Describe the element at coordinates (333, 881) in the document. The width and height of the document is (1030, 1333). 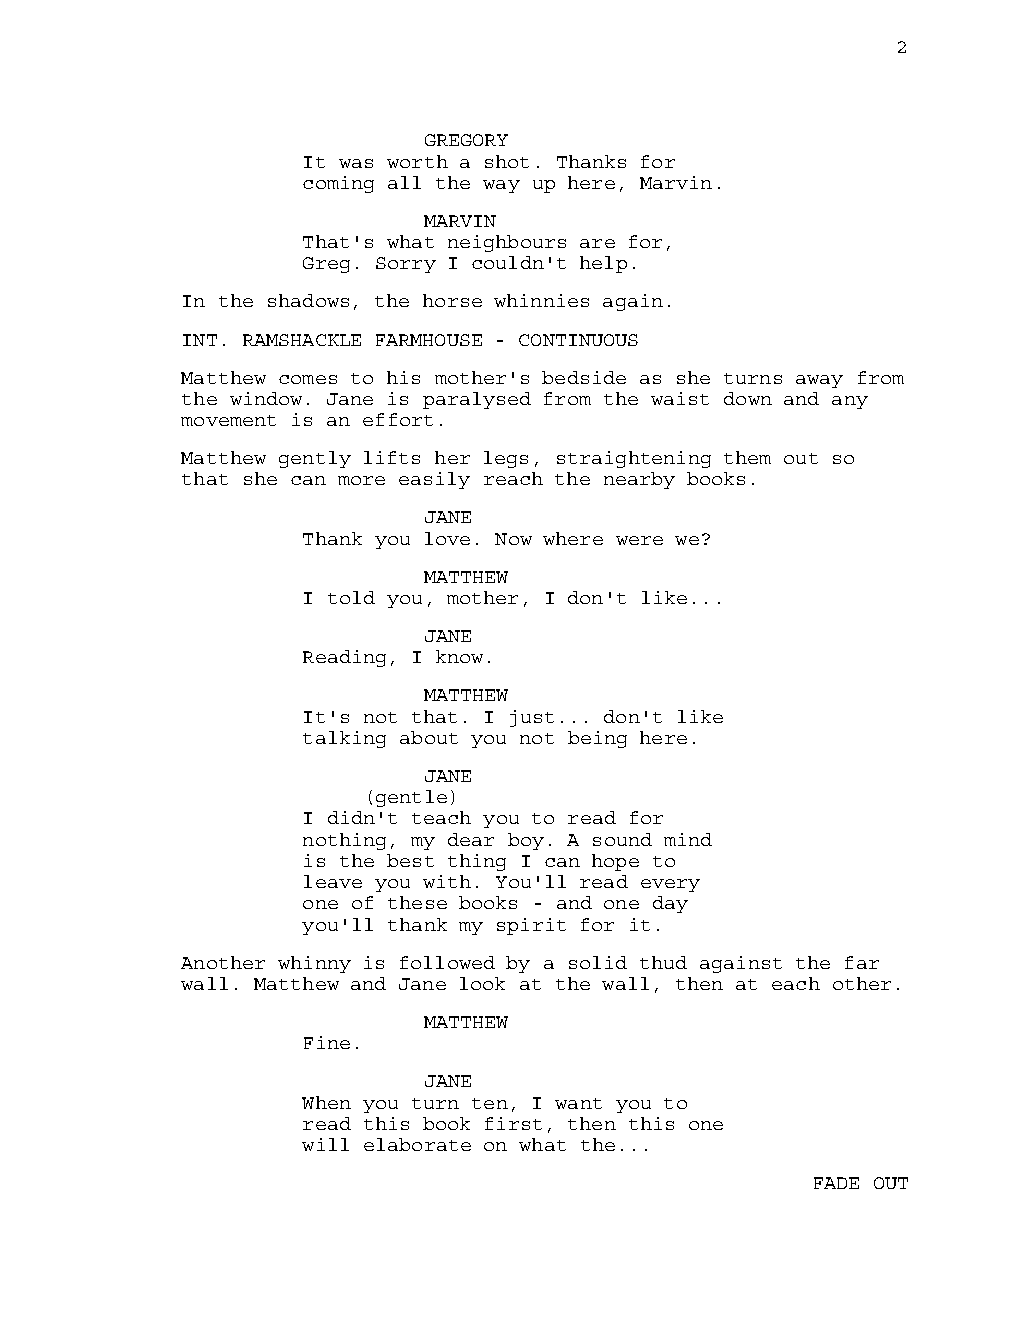
I see `leave` at that location.
